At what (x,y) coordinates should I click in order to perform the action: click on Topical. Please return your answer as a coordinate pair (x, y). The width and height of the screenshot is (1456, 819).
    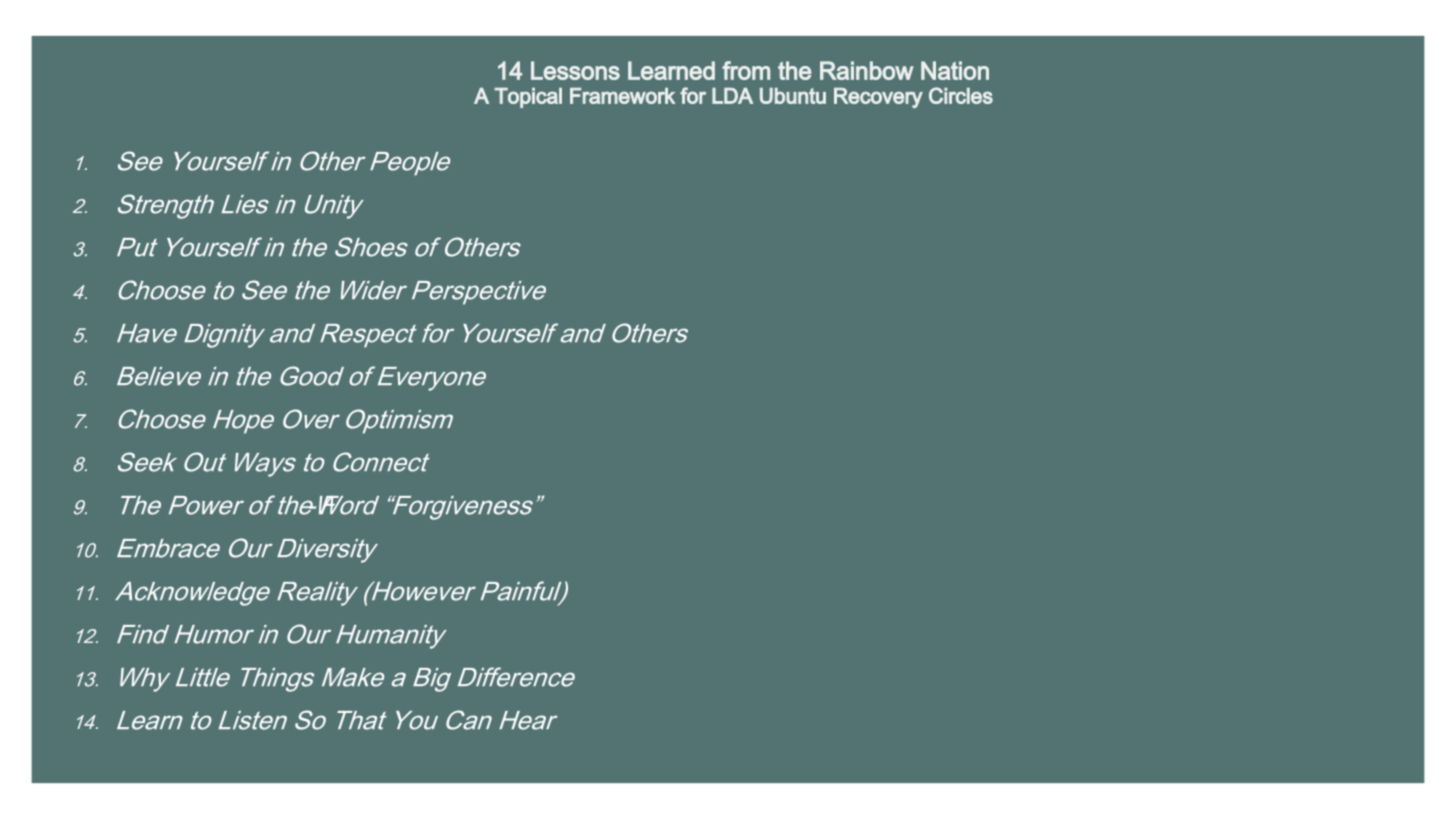
    Looking at the image, I should click on (528, 98).
